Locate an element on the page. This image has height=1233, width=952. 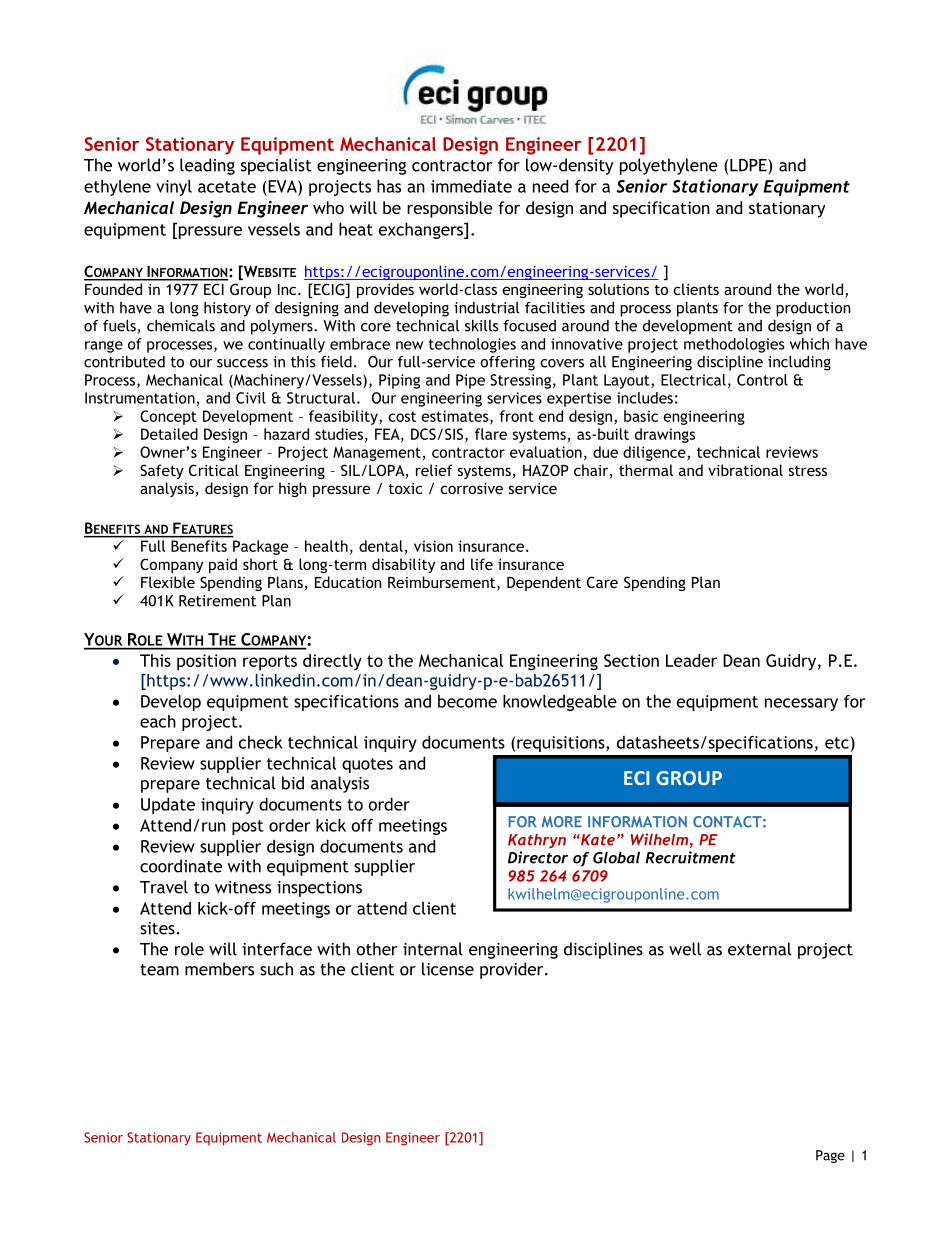
license is located at coordinates (448, 969).
